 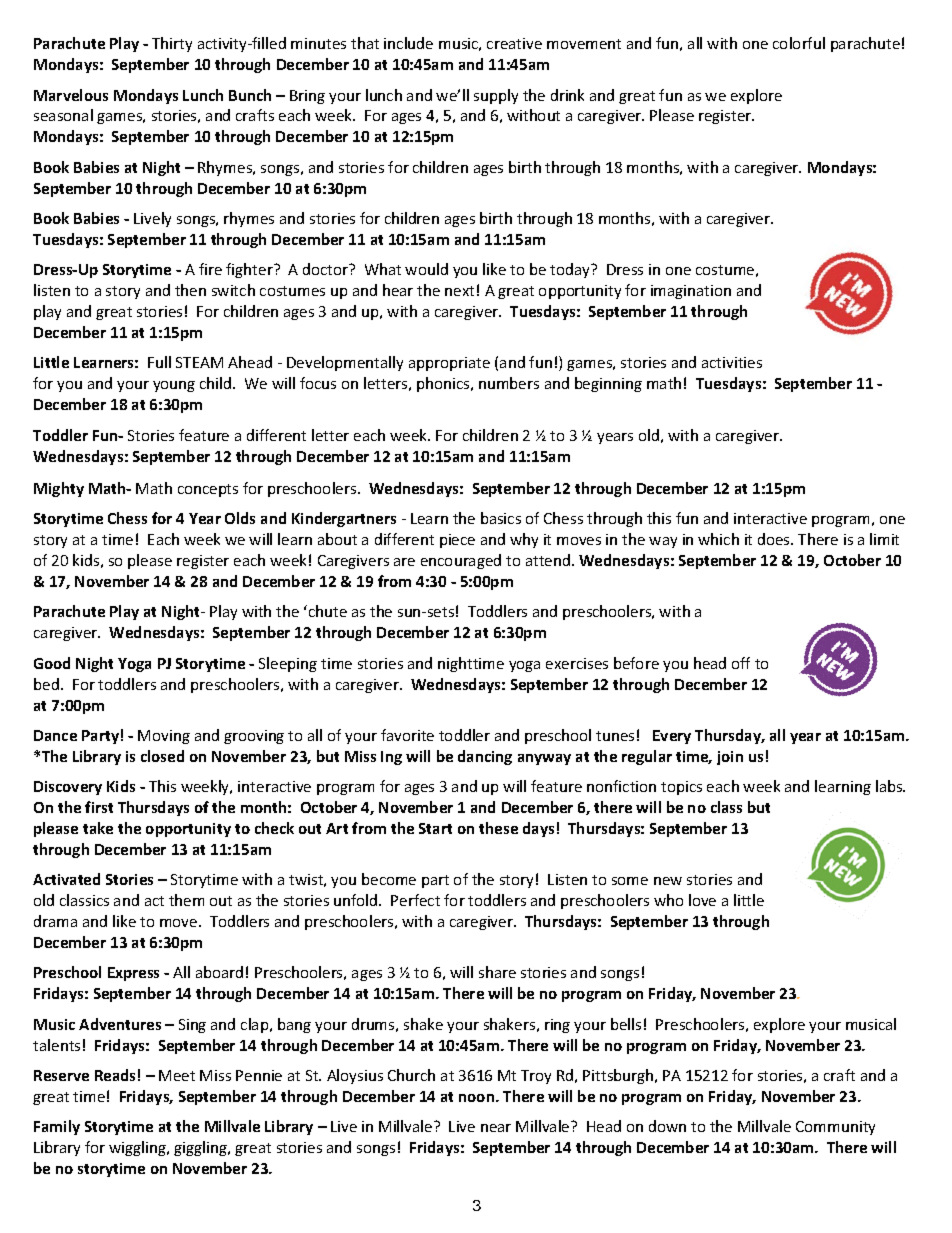 What do you see at coordinates (159, 362) in the document?
I see `Full` at bounding box center [159, 362].
